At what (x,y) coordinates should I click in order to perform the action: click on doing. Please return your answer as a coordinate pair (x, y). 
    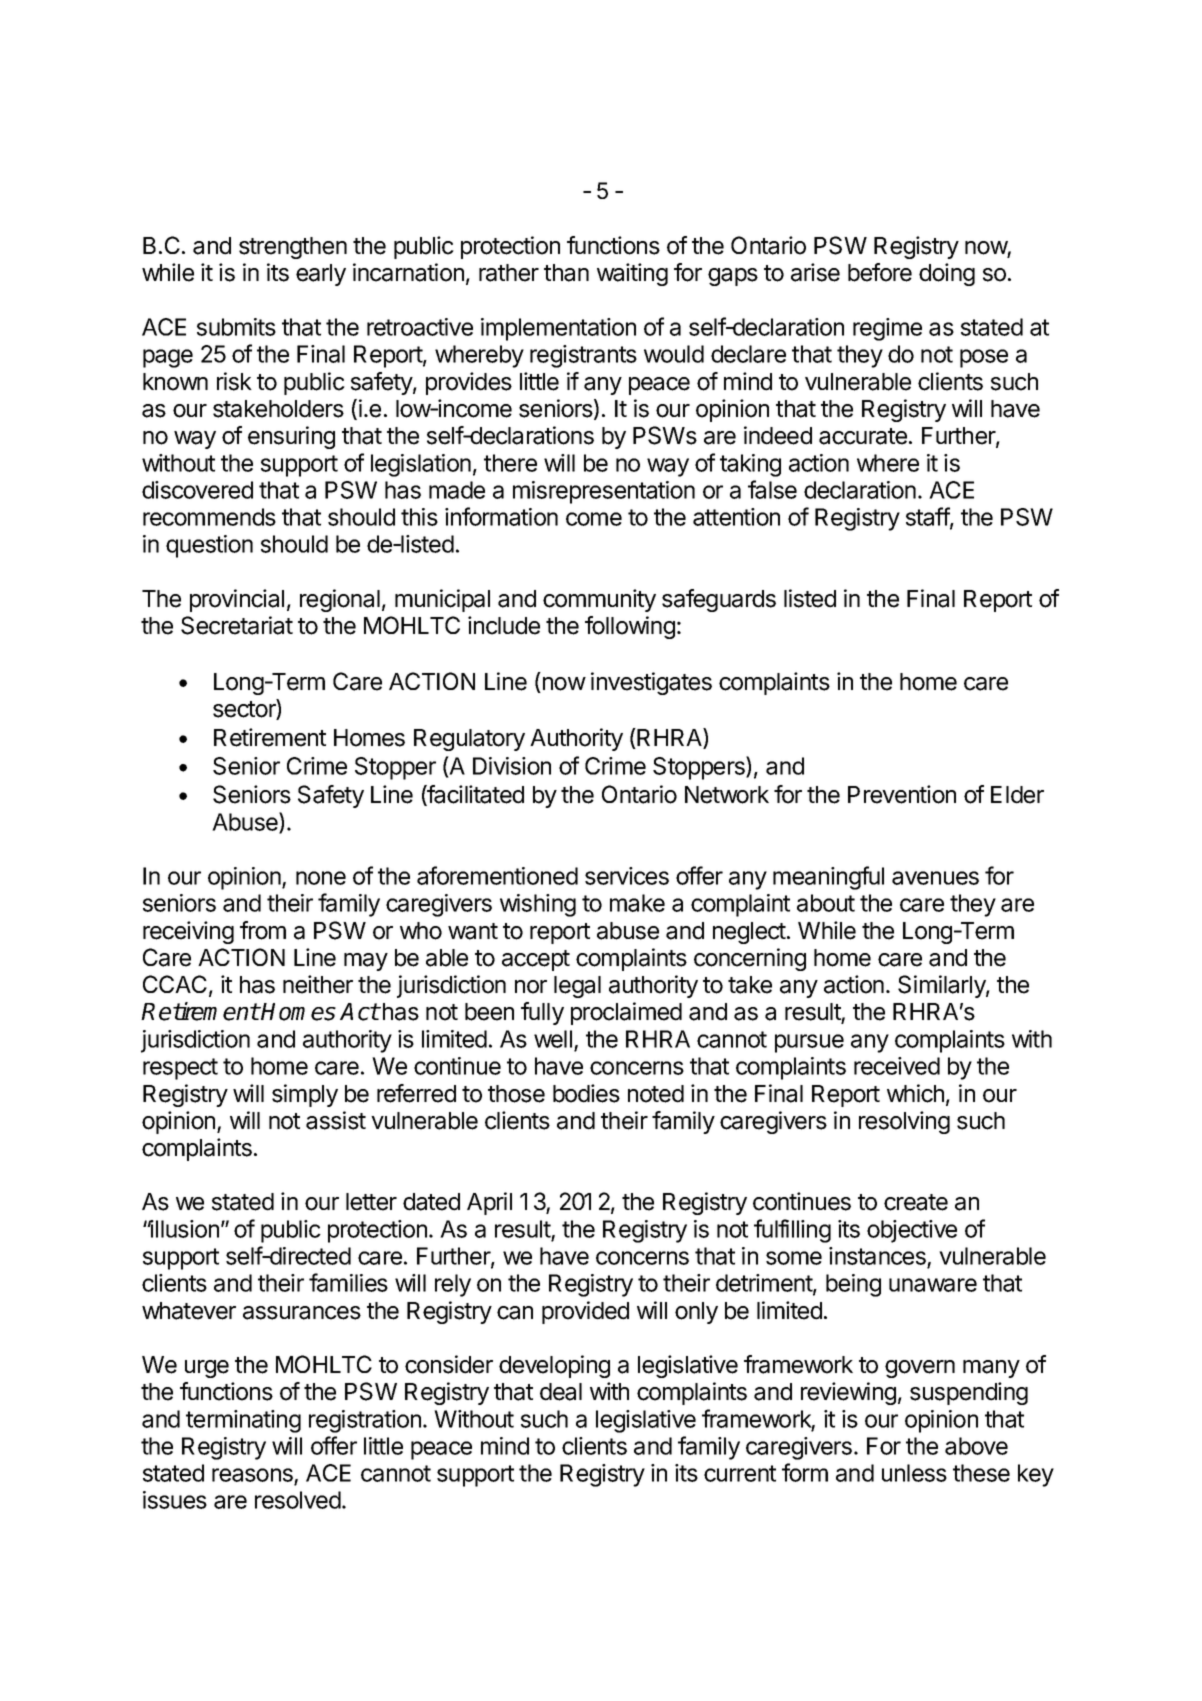
    Looking at the image, I should click on (947, 274).
